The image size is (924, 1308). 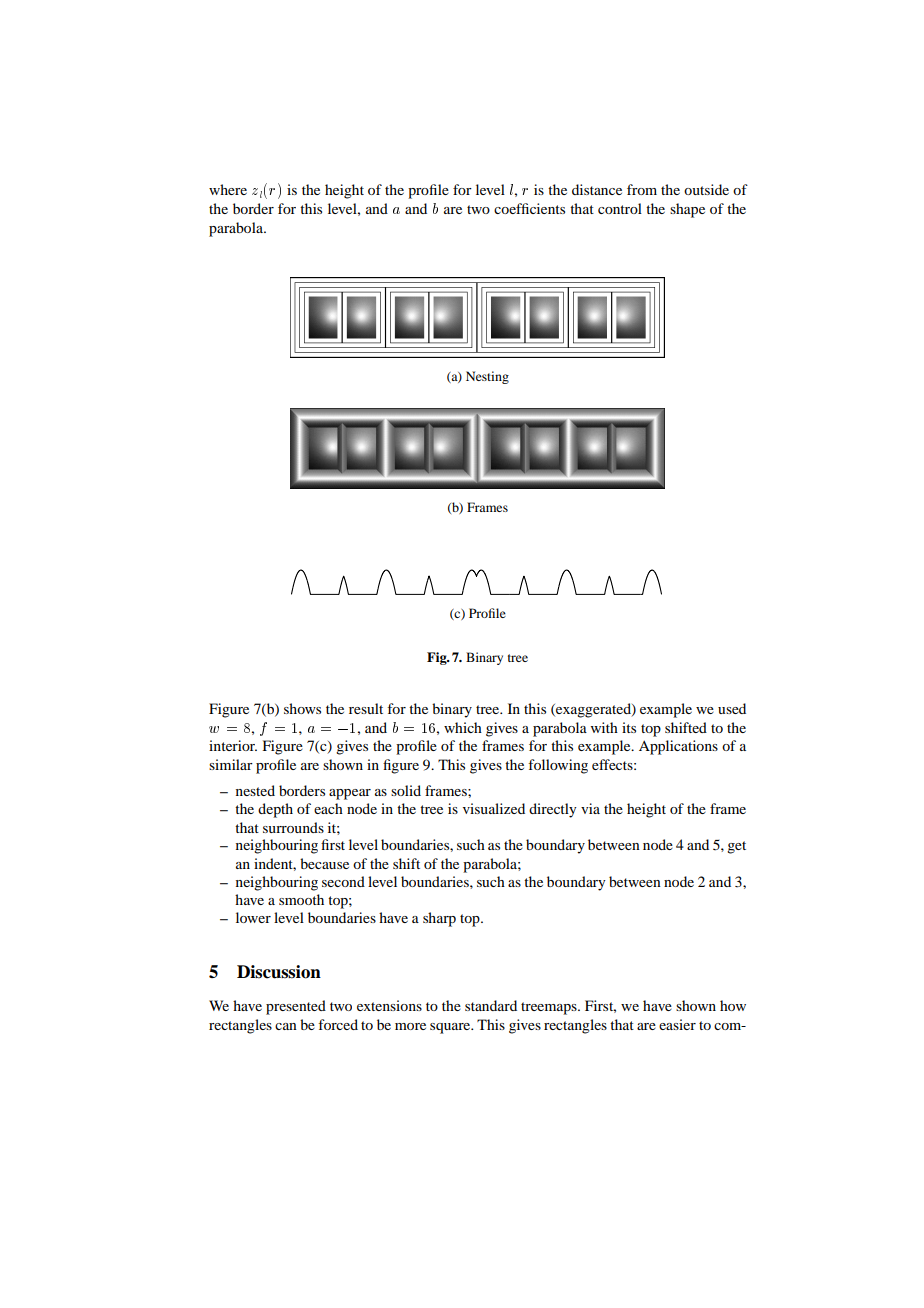 What do you see at coordinates (687, 210) in the image?
I see `shape` at bounding box center [687, 210].
